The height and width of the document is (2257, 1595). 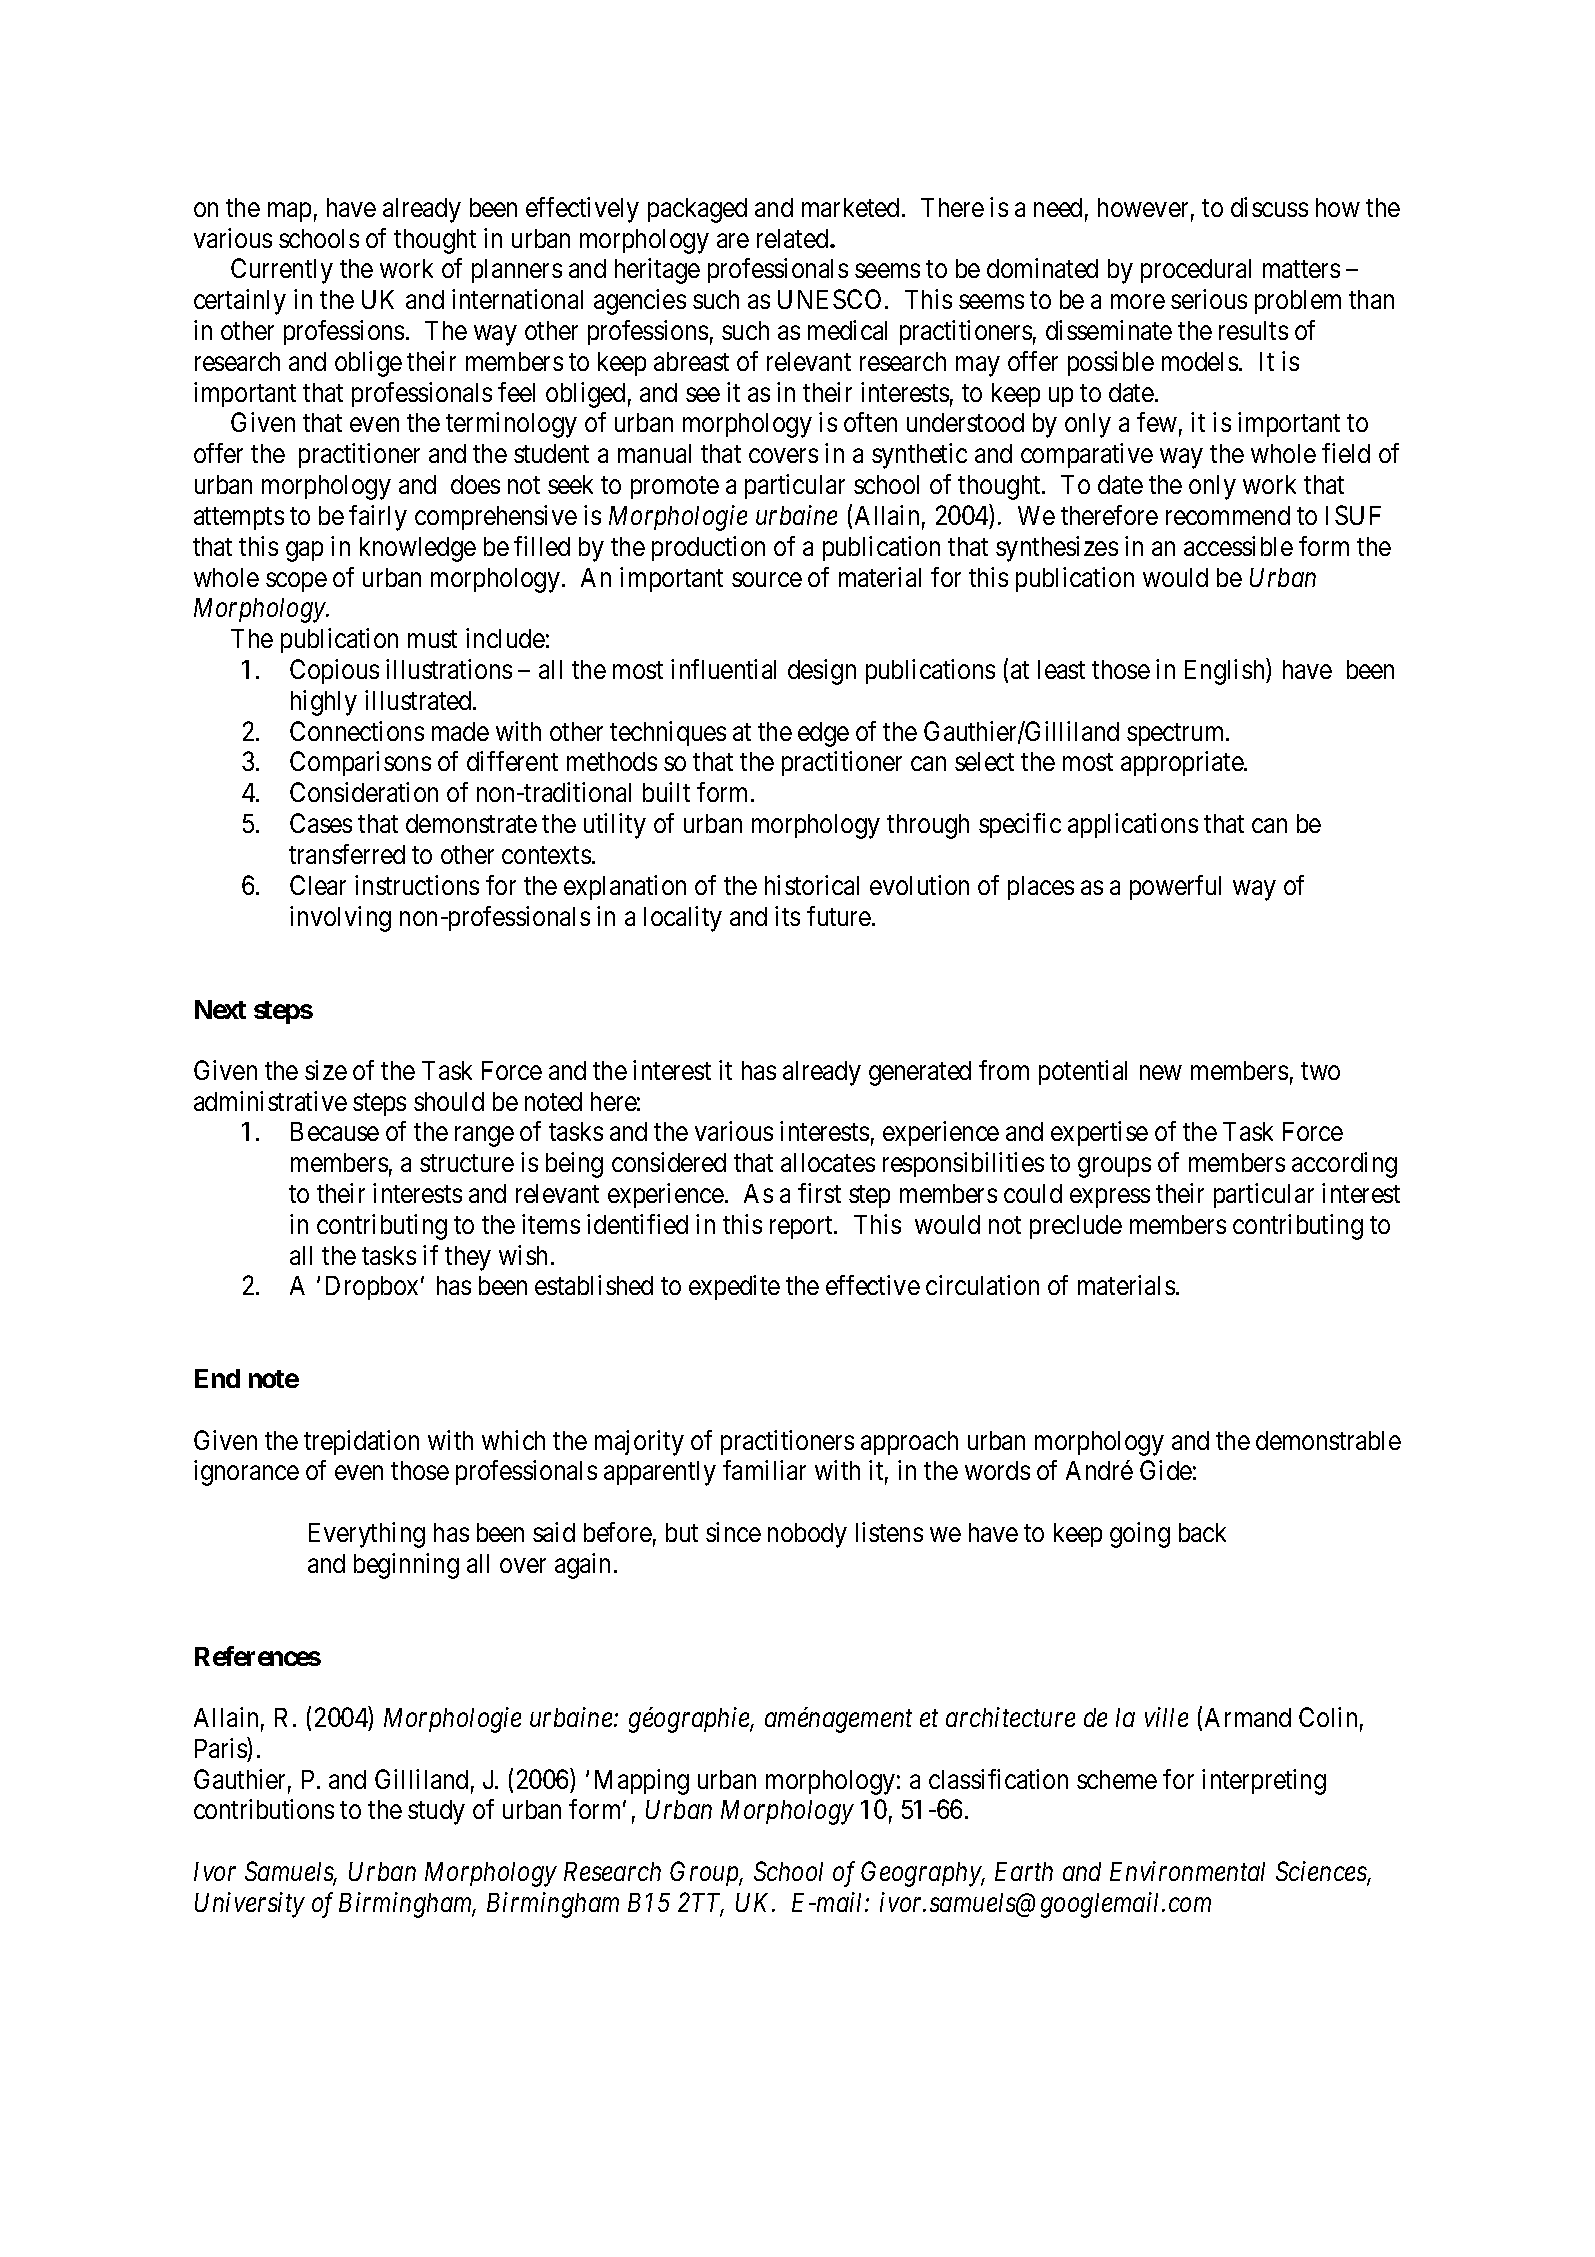 I want to click on related, so click(x=794, y=238).
